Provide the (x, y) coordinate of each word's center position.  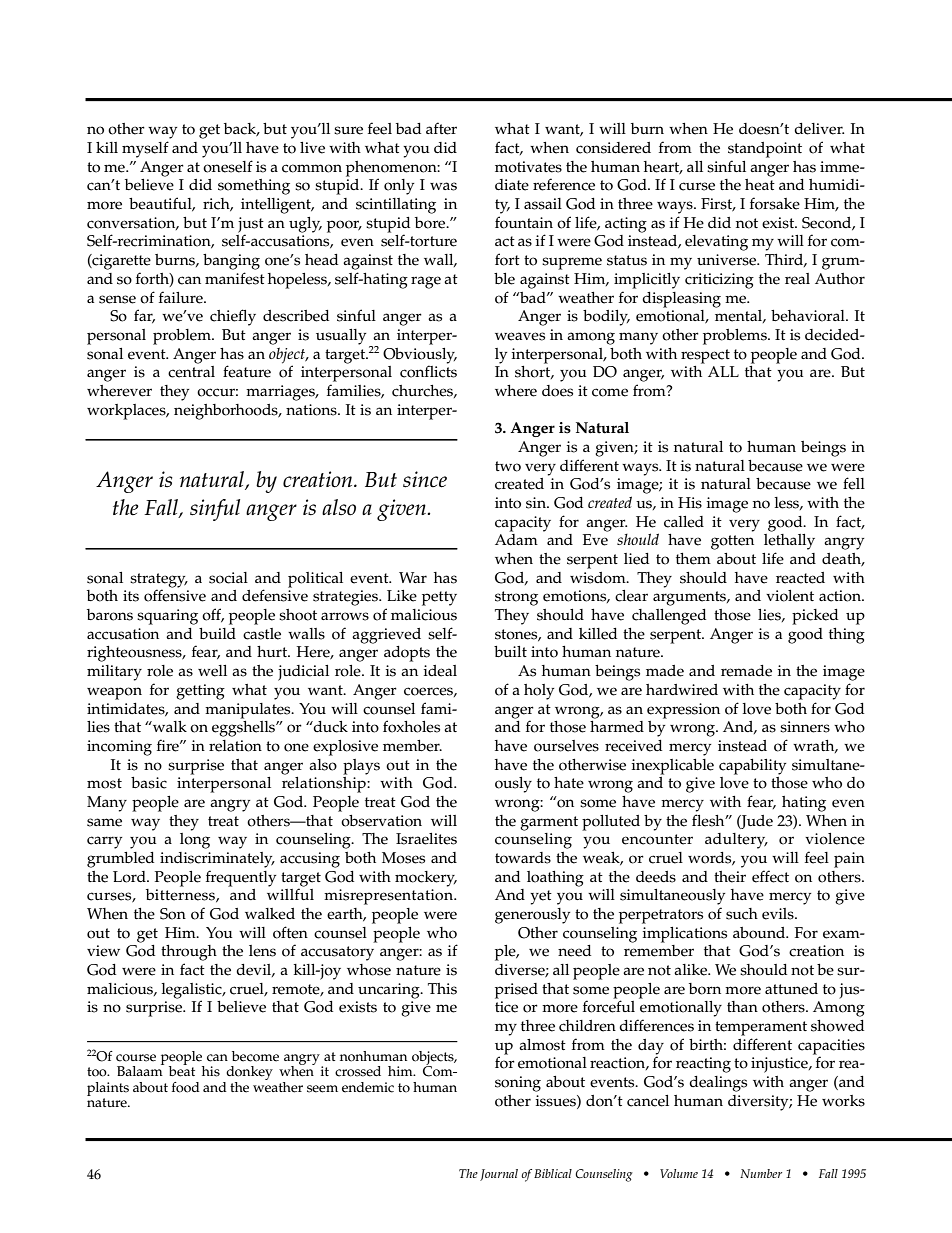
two (508, 466)
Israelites (426, 839)
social (228, 578)
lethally (789, 542)
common (312, 168)
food (186, 1087)
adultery (736, 841)
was (443, 186)
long (195, 841)
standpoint (765, 150)
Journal (499, 1175)
